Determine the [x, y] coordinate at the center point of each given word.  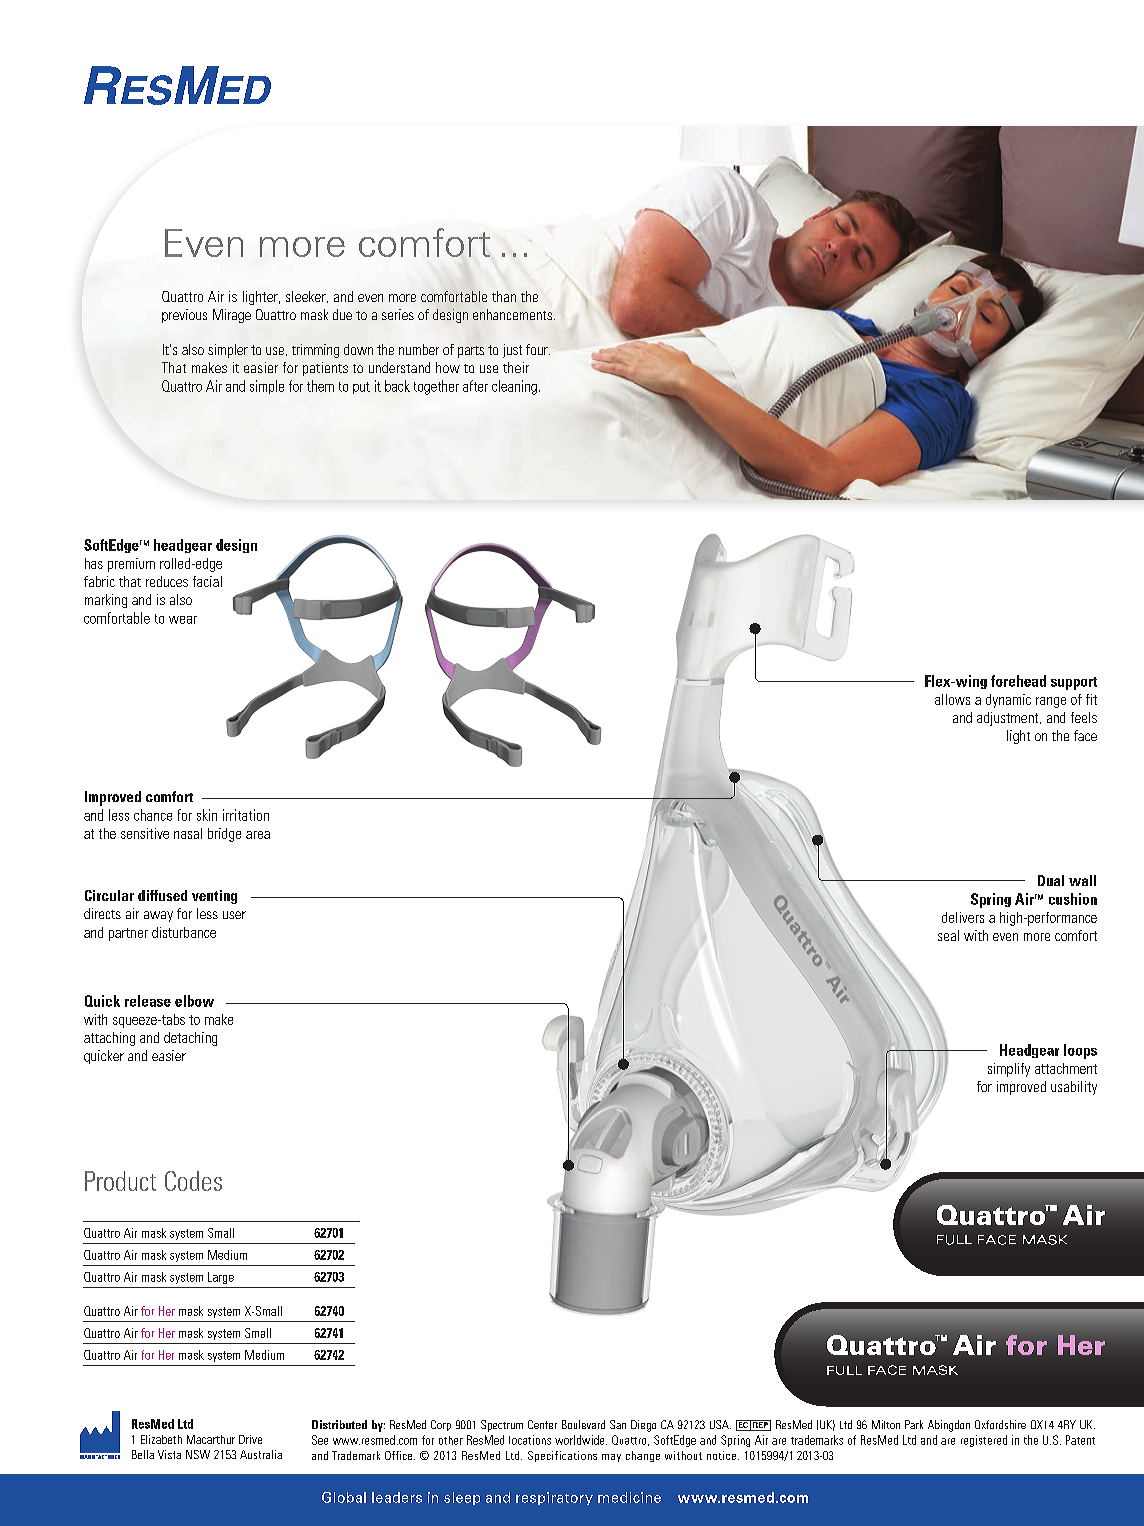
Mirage [232, 316]
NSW [198, 1454]
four [538, 349]
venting [214, 897]
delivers [963, 917]
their [516, 367]
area [258, 835]
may [611, 1458]
